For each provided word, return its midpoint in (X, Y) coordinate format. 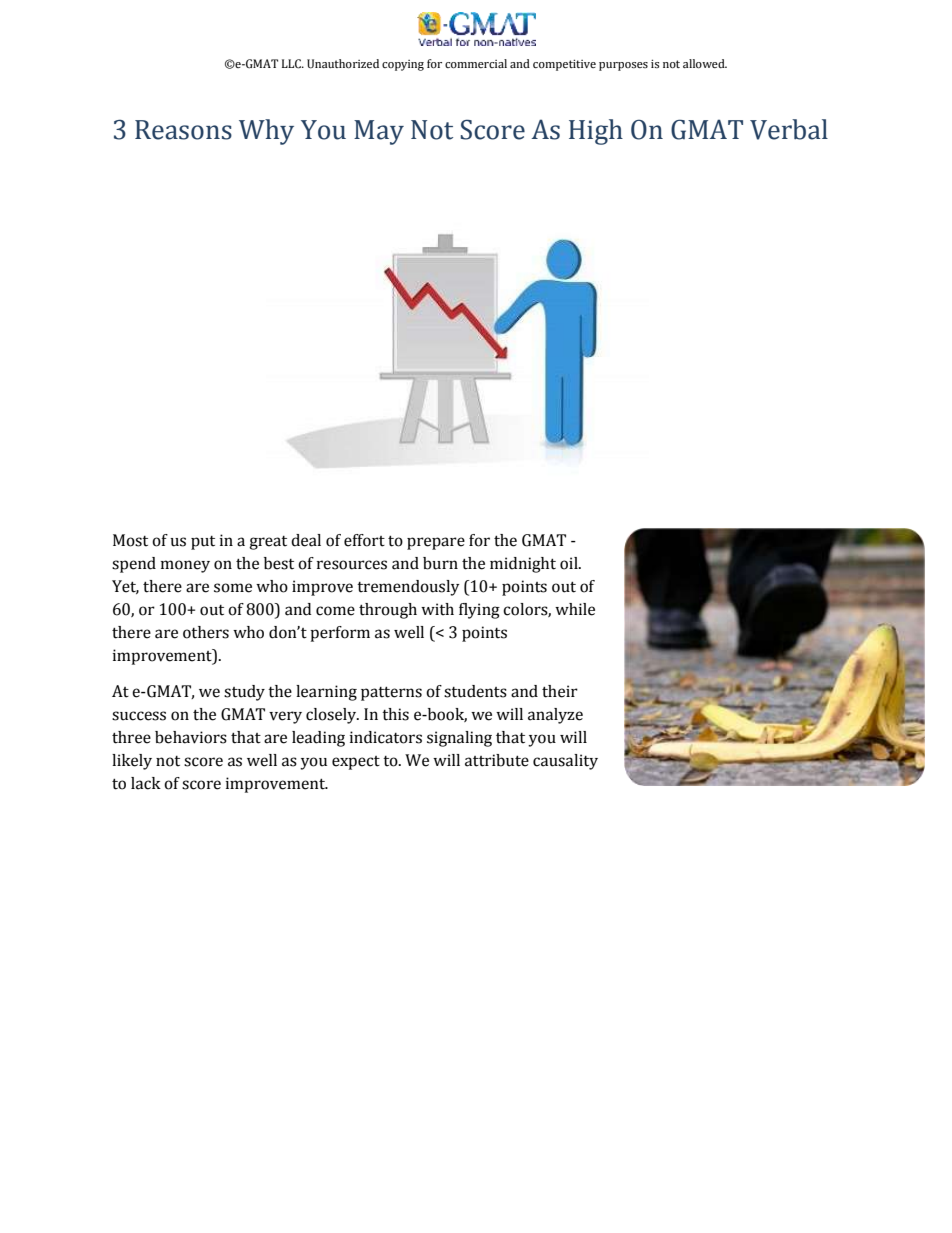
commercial (476, 64)
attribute (497, 760)
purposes (623, 66)
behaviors (191, 737)
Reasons (183, 130)
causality (565, 762)
